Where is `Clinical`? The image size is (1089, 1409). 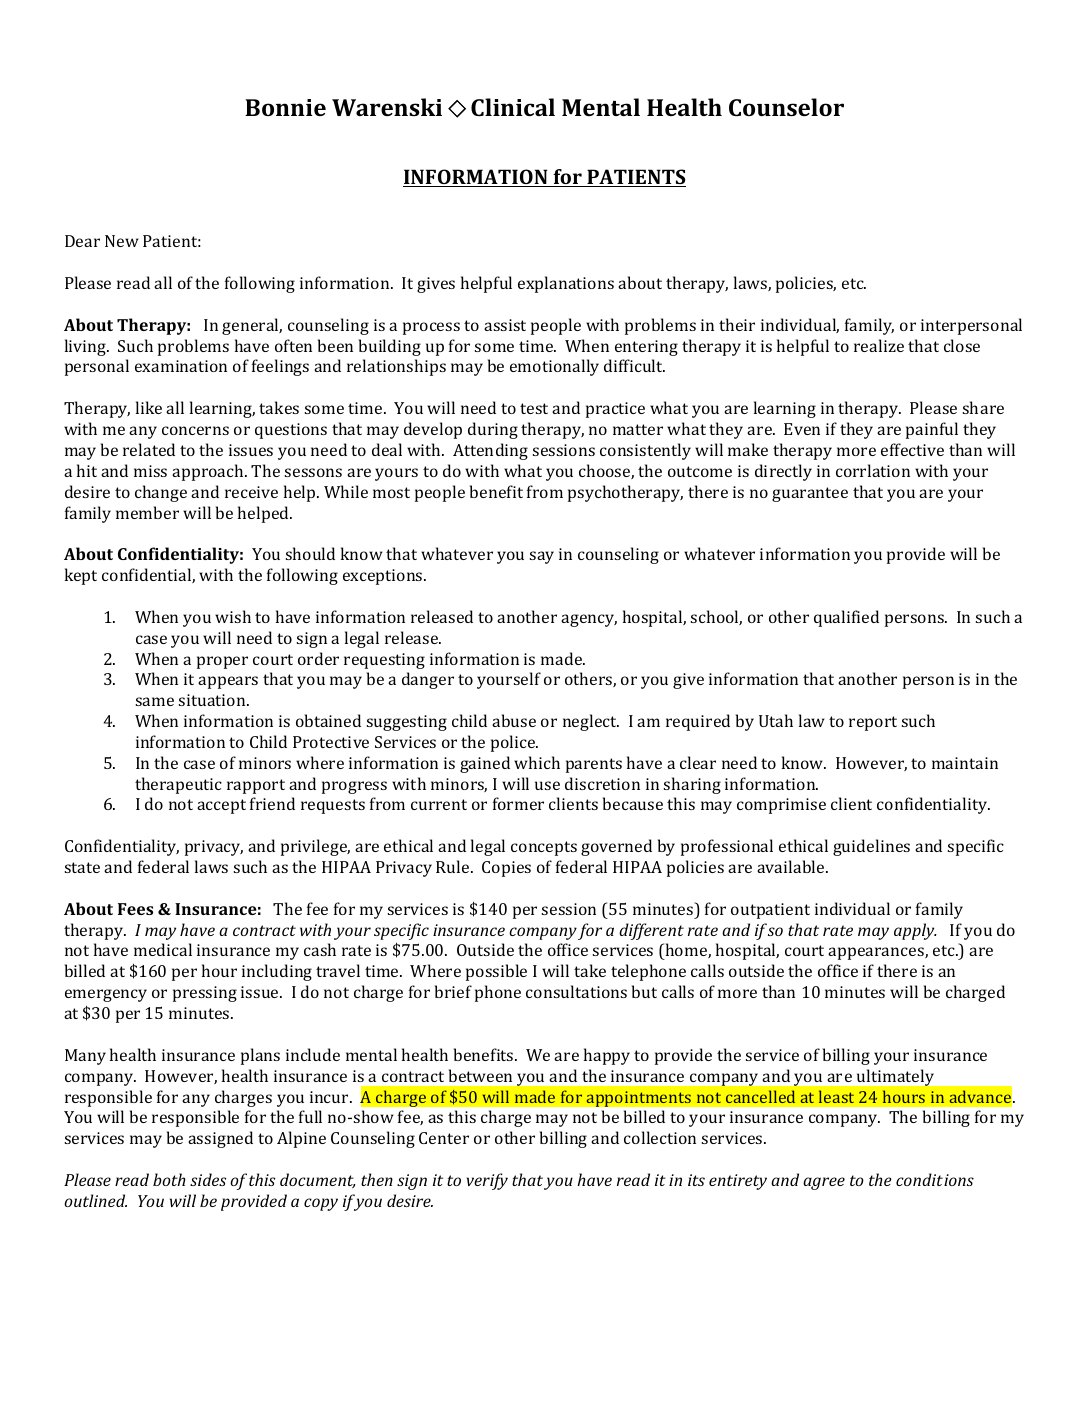
Clinical is located at coordinates (513, 107).
